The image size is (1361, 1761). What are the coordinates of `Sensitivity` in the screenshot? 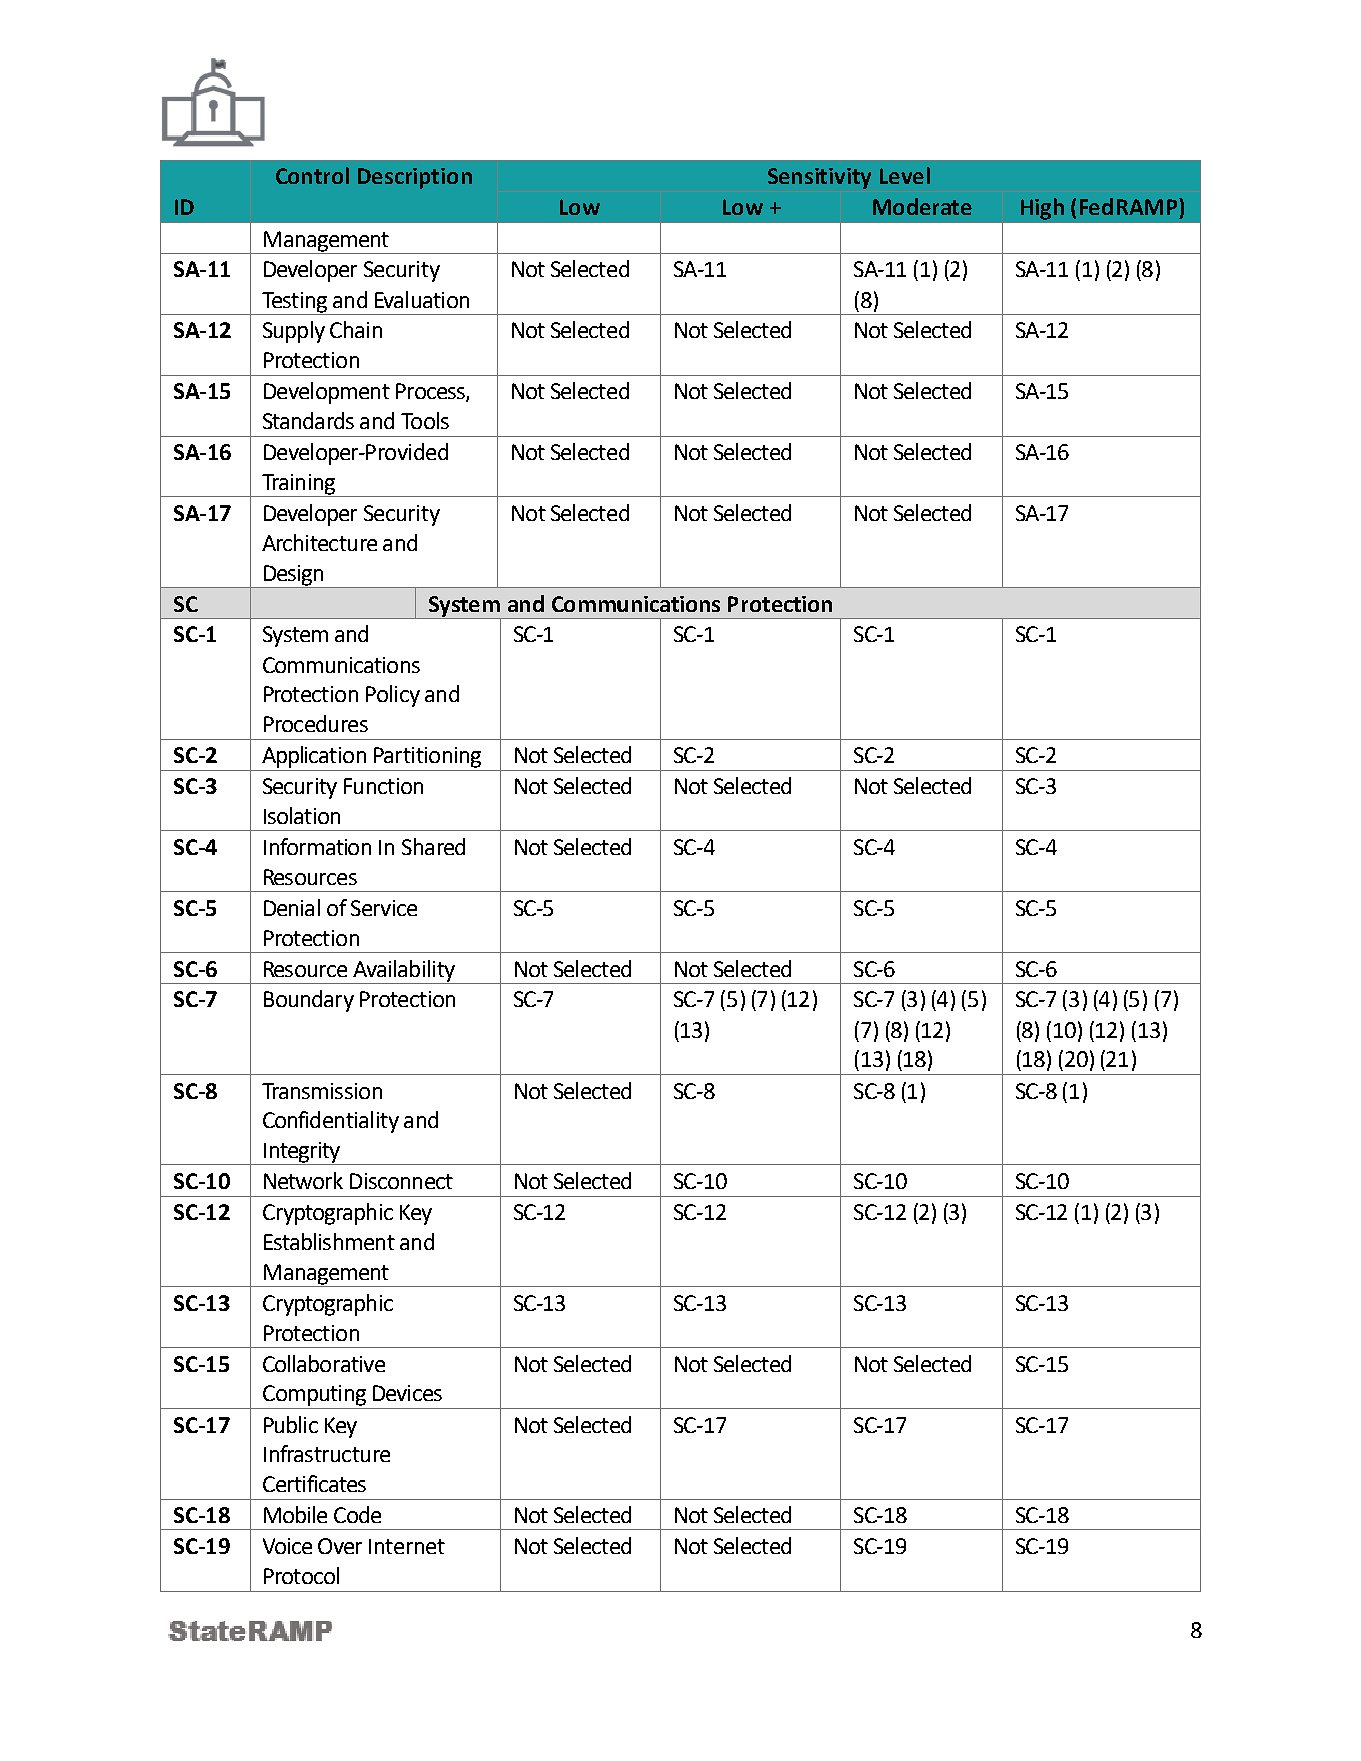 It's located at (819, 178).
